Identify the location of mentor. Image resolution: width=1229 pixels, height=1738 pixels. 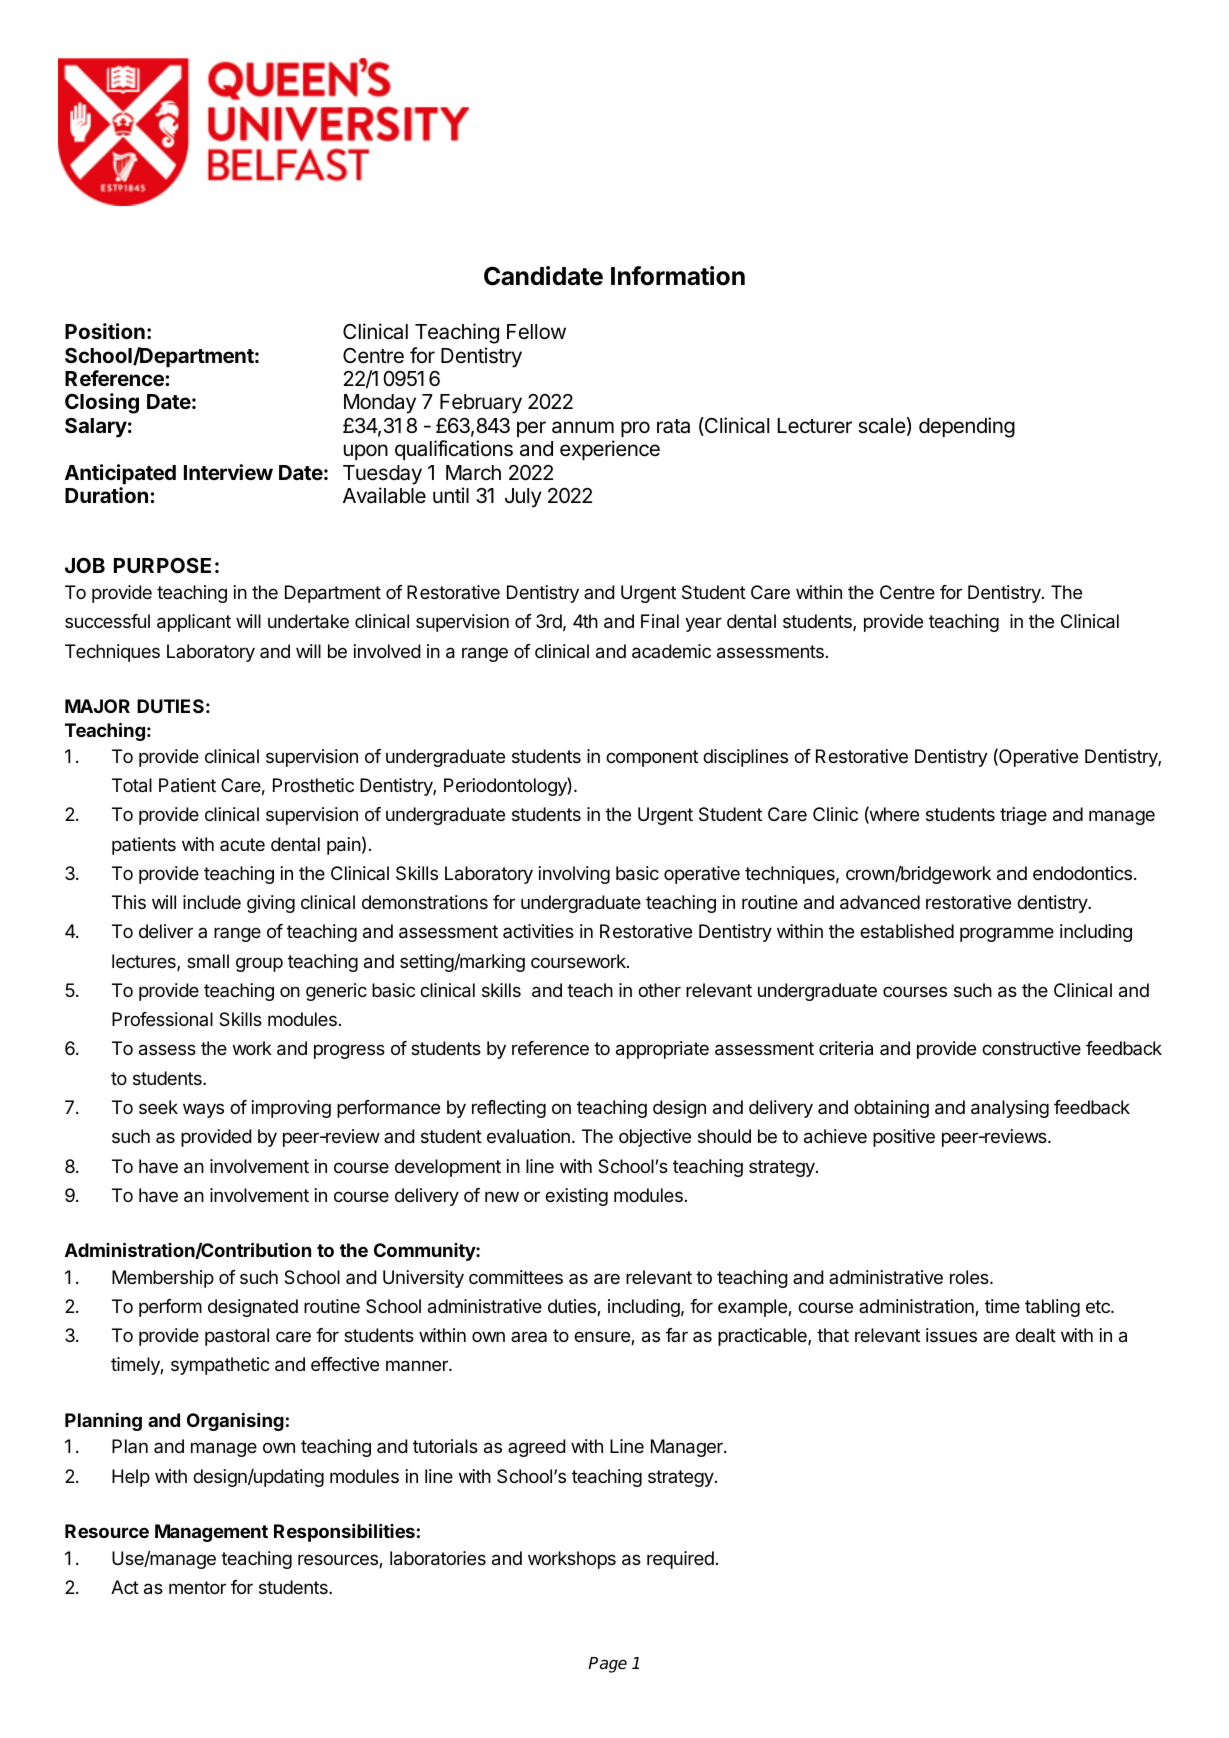
(197, 1587).
